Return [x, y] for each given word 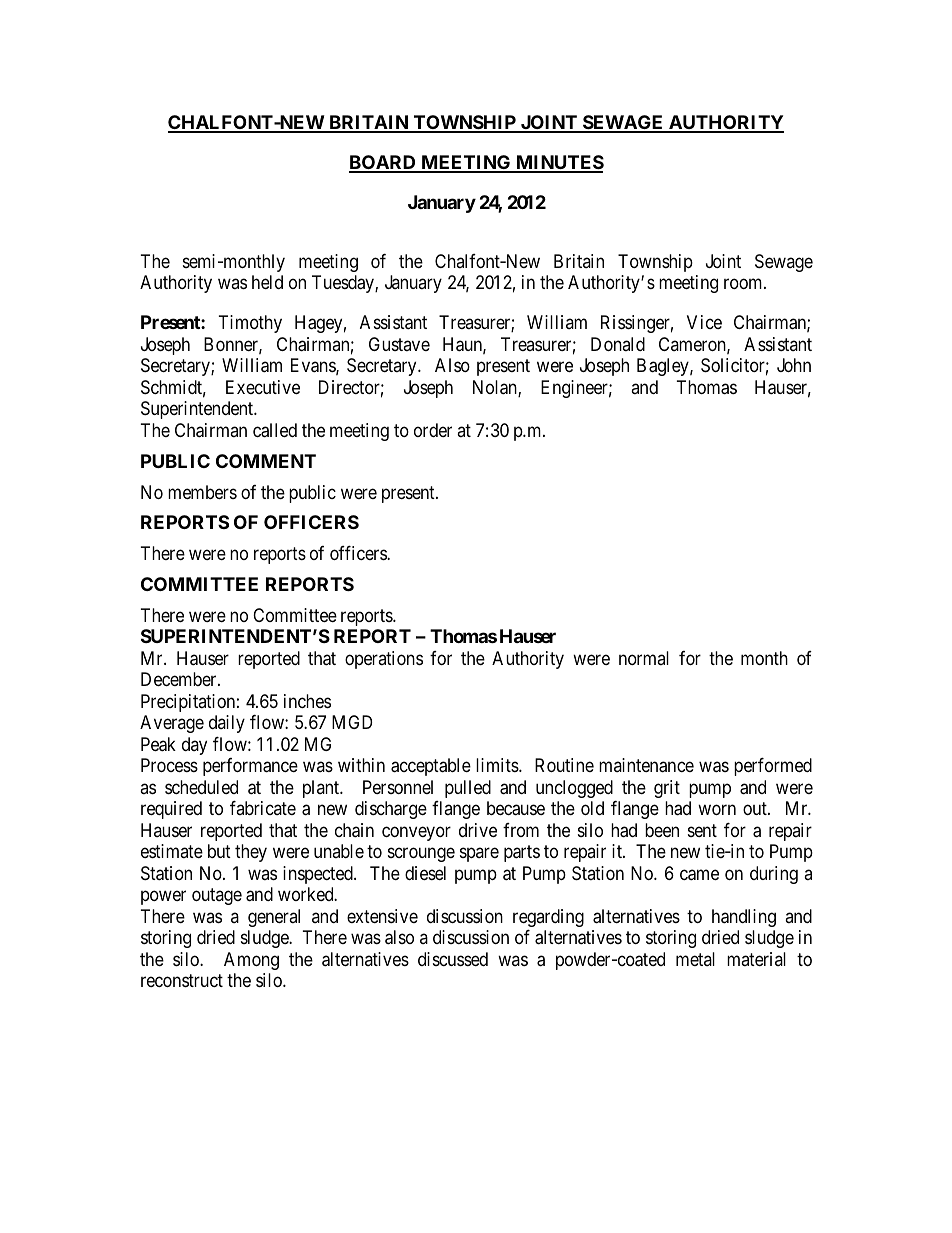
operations [384, 660]
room [744, 284]
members [202, 492]
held [267, 282]
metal [695, 959]
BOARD [383, 163]
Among [251, 961]
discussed [453, 959]
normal [644, 658]
